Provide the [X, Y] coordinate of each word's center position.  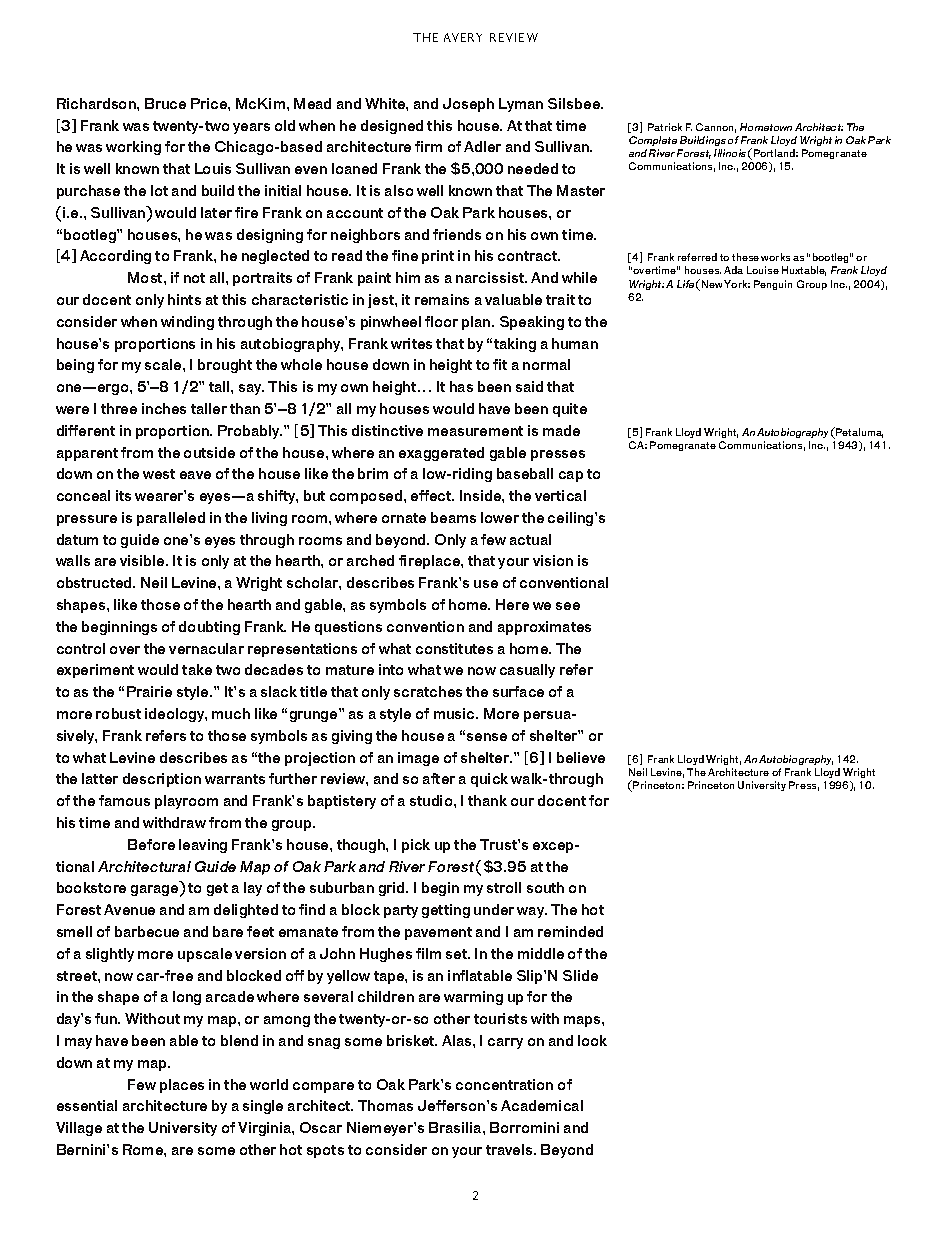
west [159, 474]
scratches [428, 691]
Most [146, 277]
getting [446, 911]
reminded [570, 931]
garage [156, 891]
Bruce [165, 103]
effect [432, 495]
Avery [463, 37]
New [712, 284]
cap [571, 476]
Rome [144, 1149]
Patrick [665, 127]
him [408, 277]
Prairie [149, 691]
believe [581, 757]
